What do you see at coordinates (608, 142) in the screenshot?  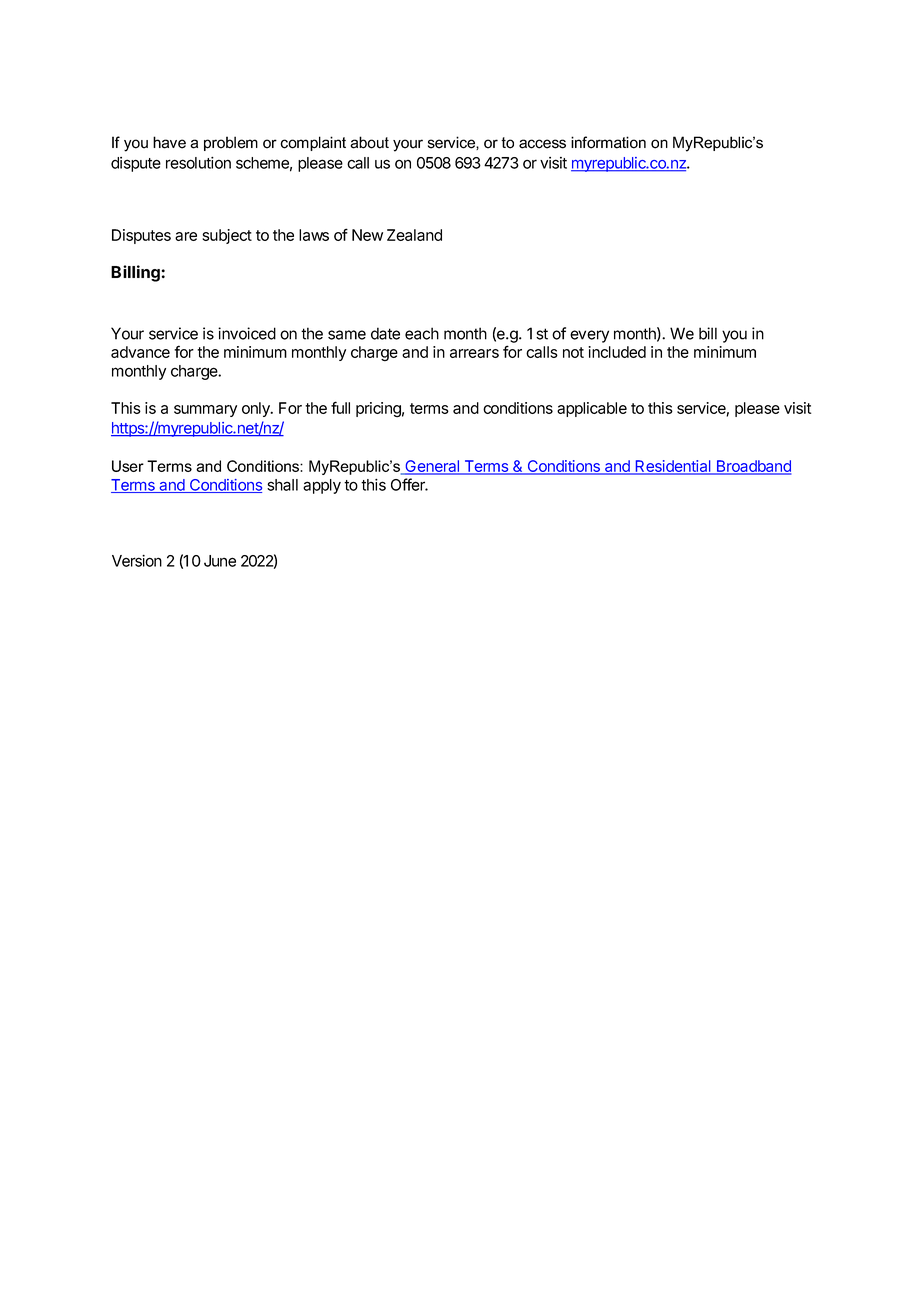 I see `information` at bounding box center [608, 142].
